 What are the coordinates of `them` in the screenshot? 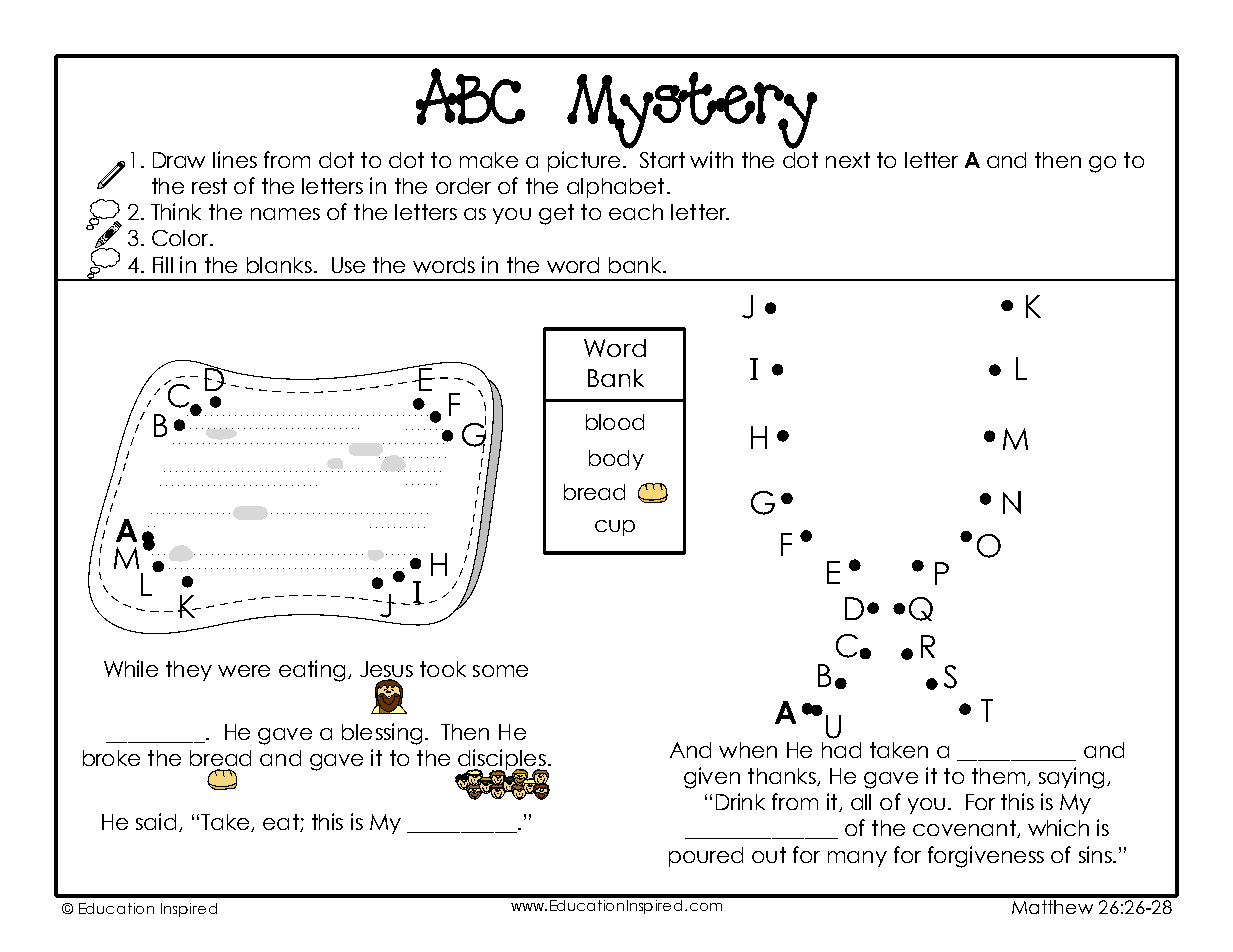 It's located at (1000, 777).
